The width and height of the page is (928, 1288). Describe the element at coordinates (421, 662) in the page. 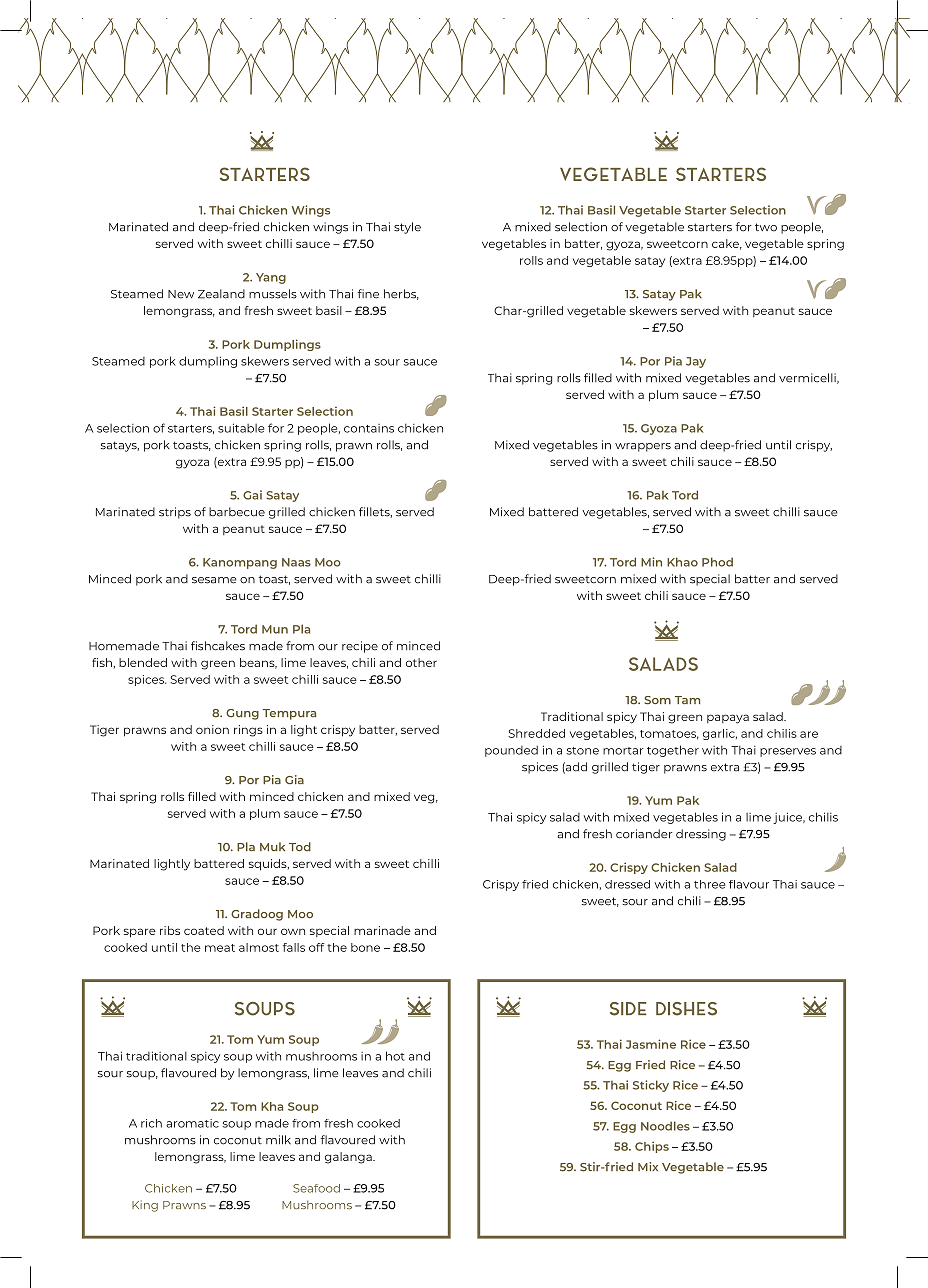

I see `other` at that location.
